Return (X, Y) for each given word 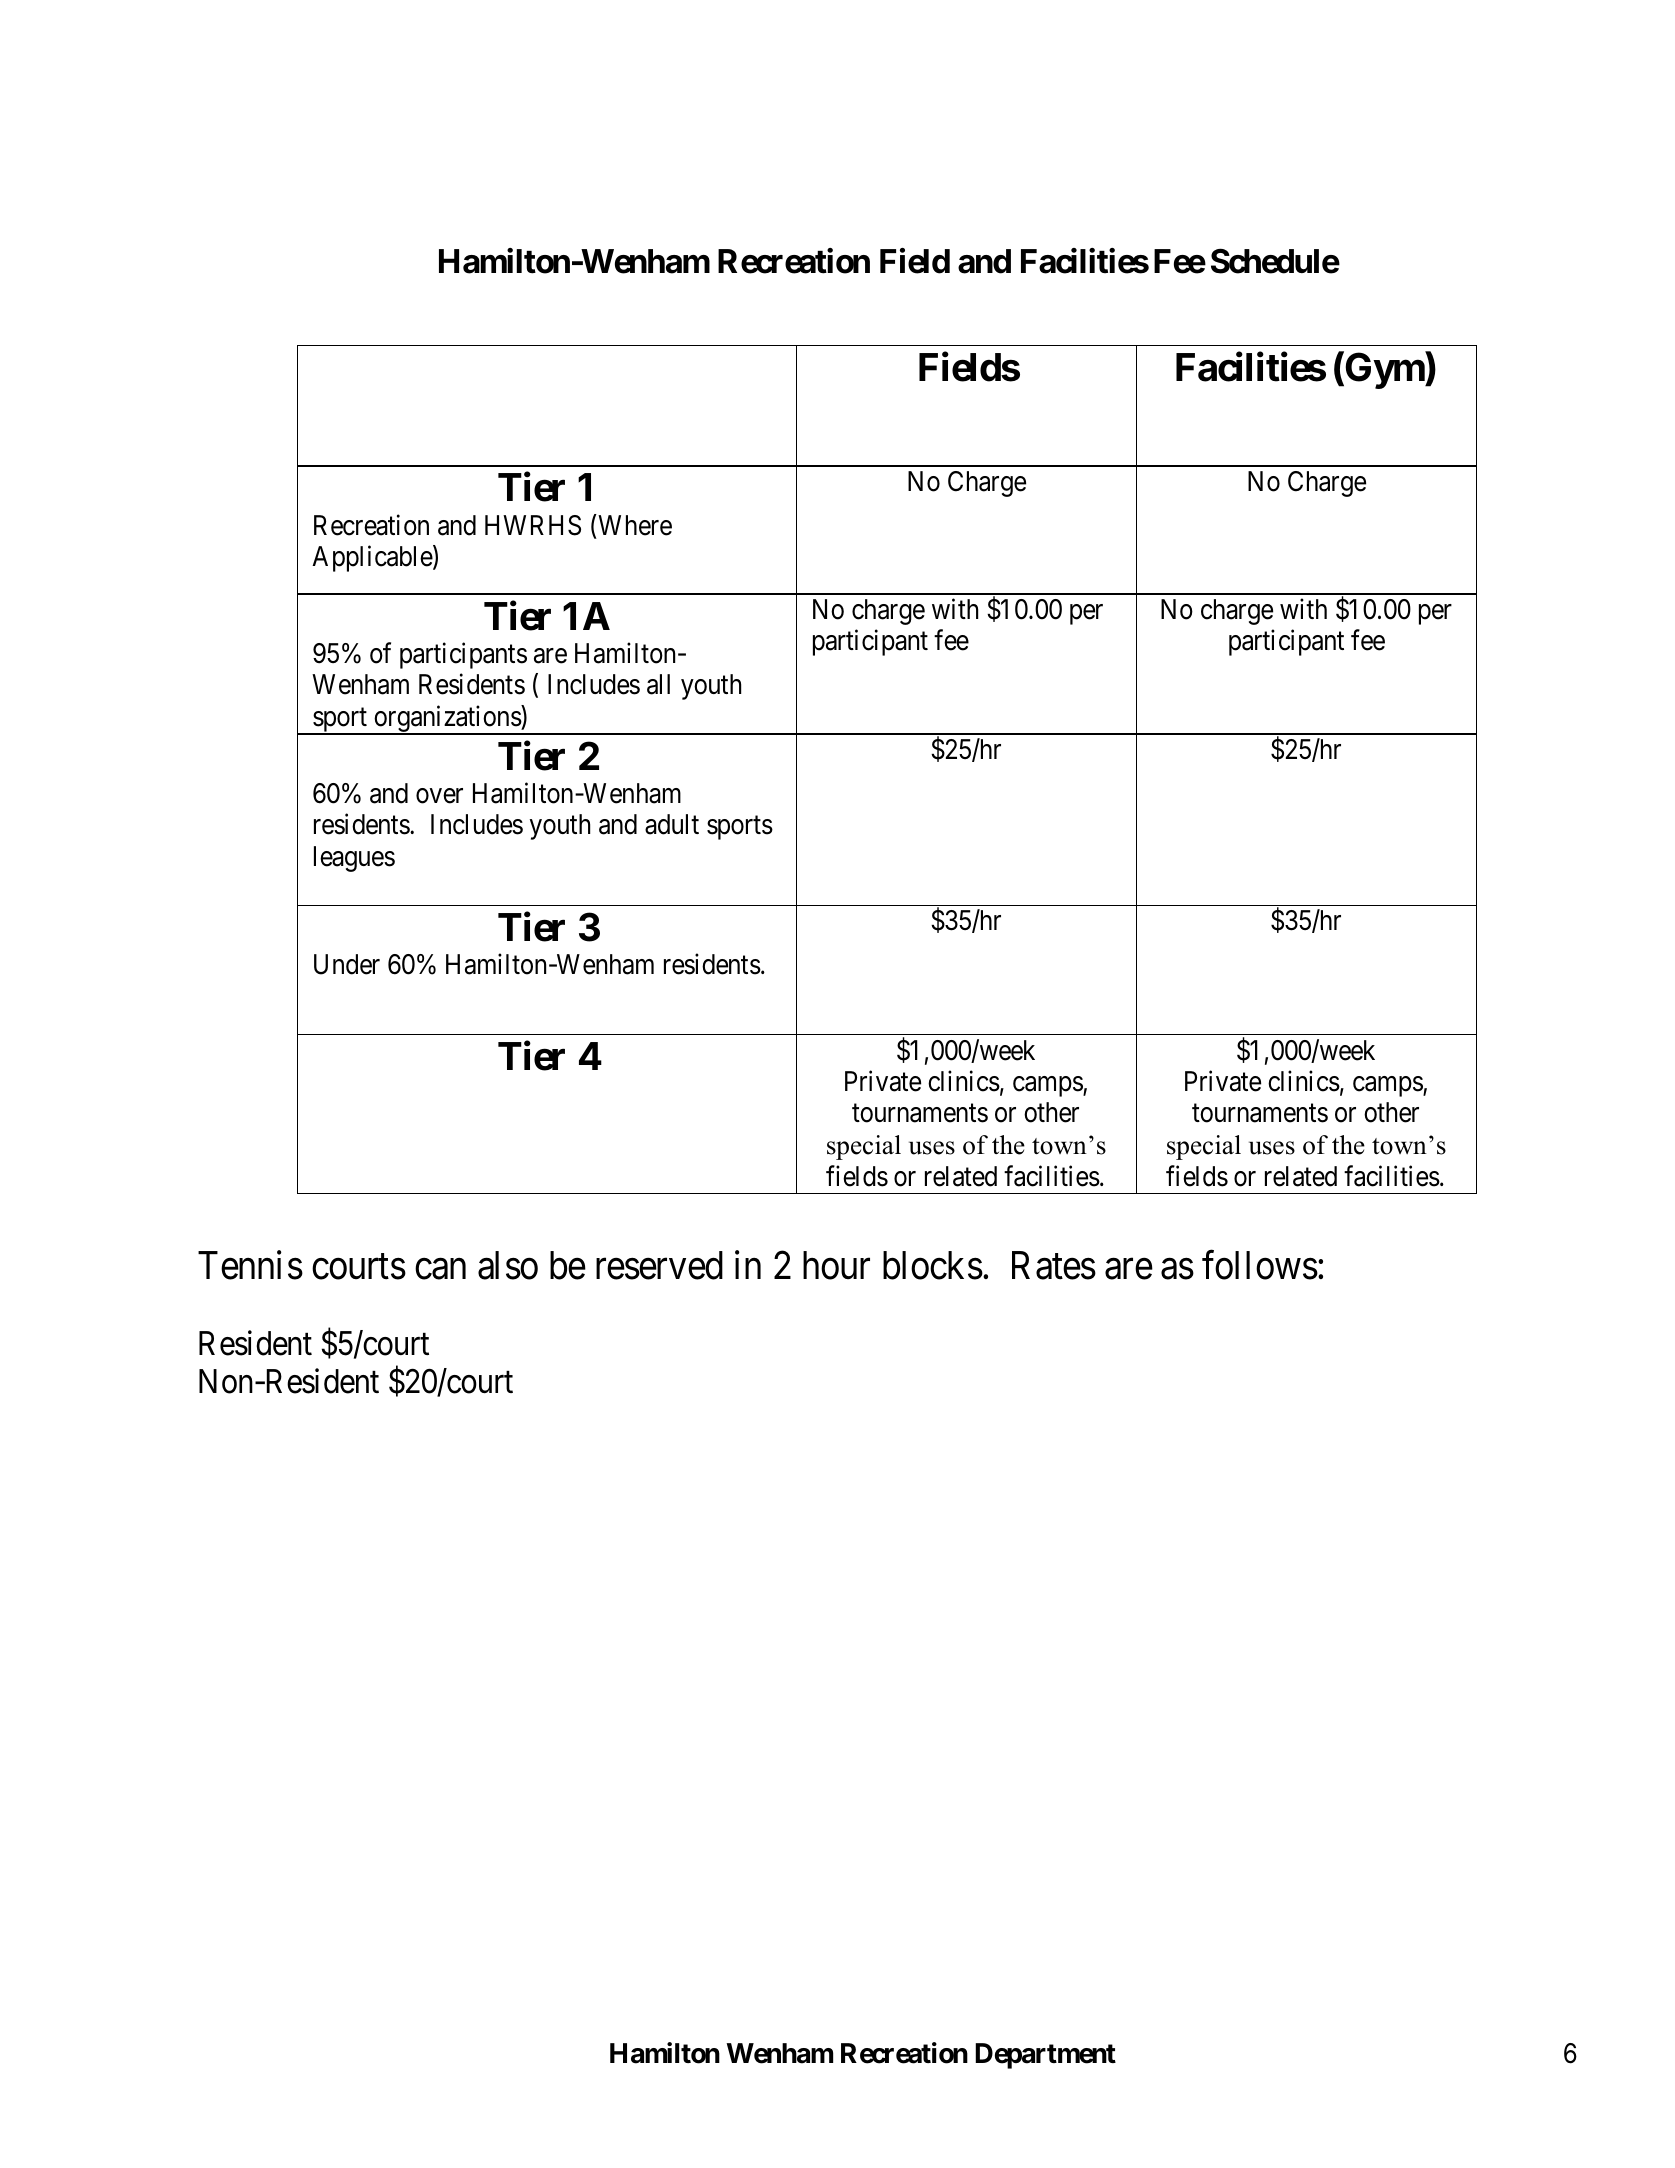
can (440, 1269)
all (658, 684)
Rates (1054, 1265)
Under (347, 964)
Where (634, 525)
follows (1260, 1265)
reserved (659, 1265)
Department (1045, 2056)
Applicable (373, 559)
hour (836, 1265)
